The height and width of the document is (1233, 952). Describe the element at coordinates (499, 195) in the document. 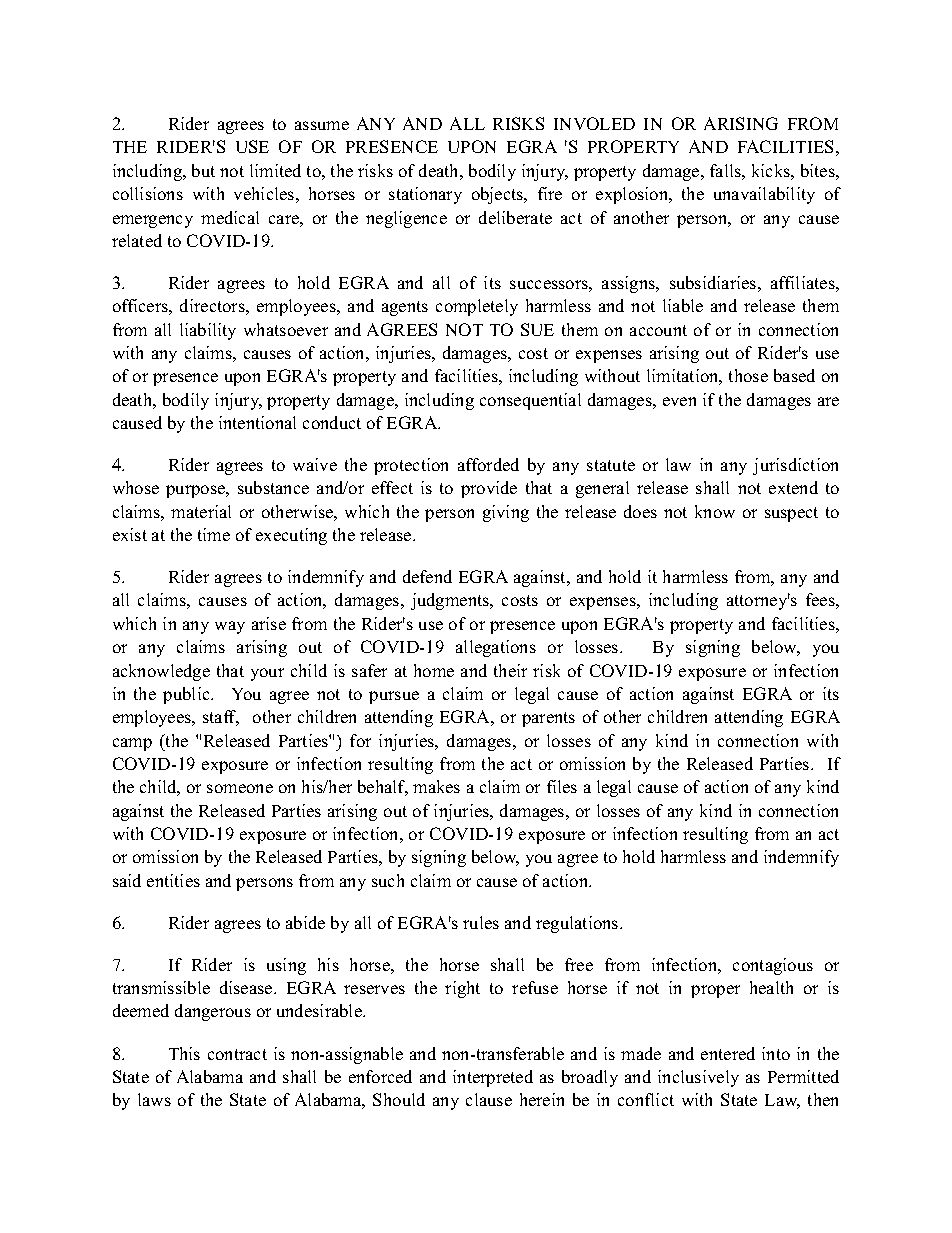

I see `objects` at that location.
